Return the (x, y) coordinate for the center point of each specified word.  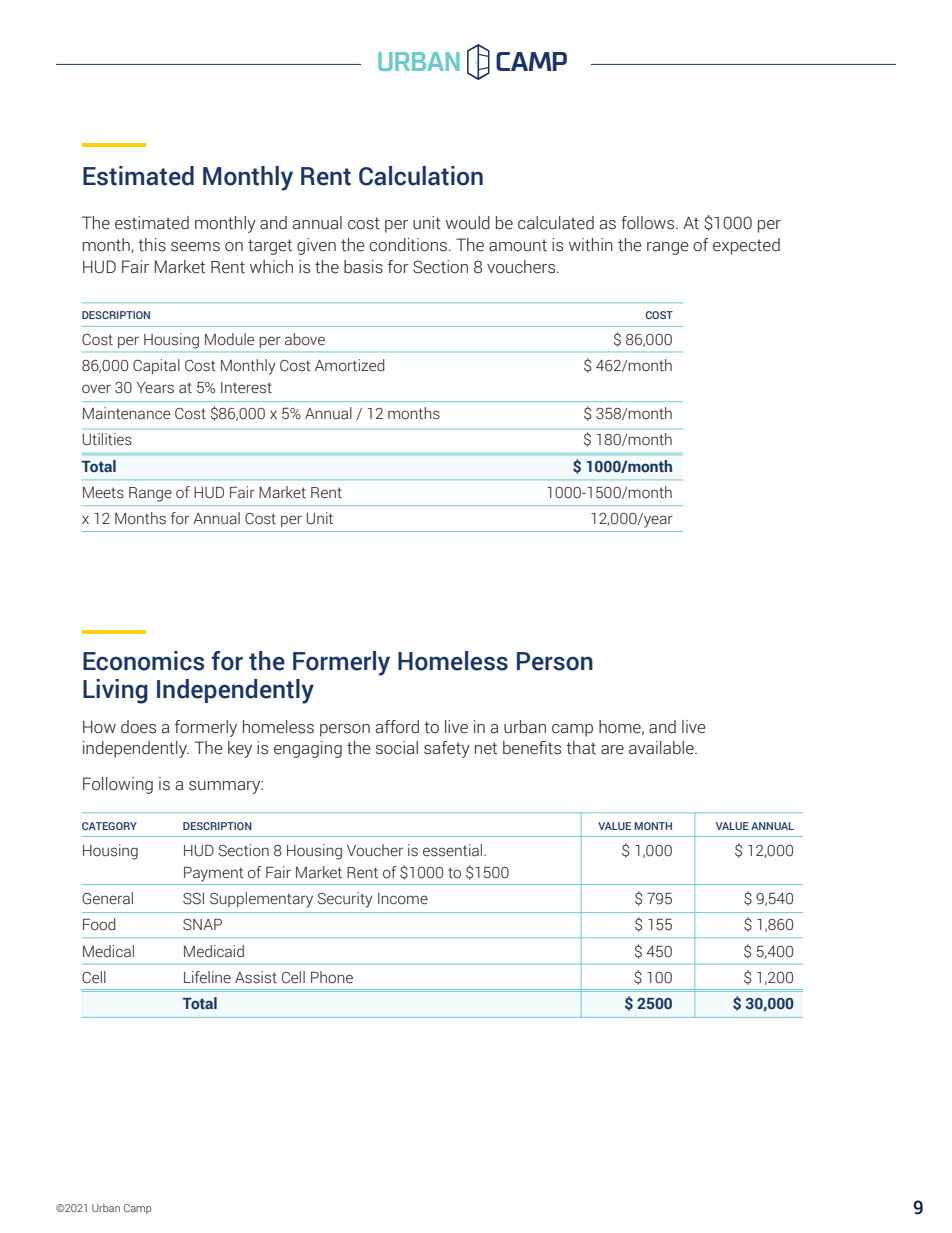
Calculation (421, 176)
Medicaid (214, 951)
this (152, 245)
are (612, 750)
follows (649, 223)
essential (454, 850)
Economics (144, 661)
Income (403, 899)
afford (397, 727)
